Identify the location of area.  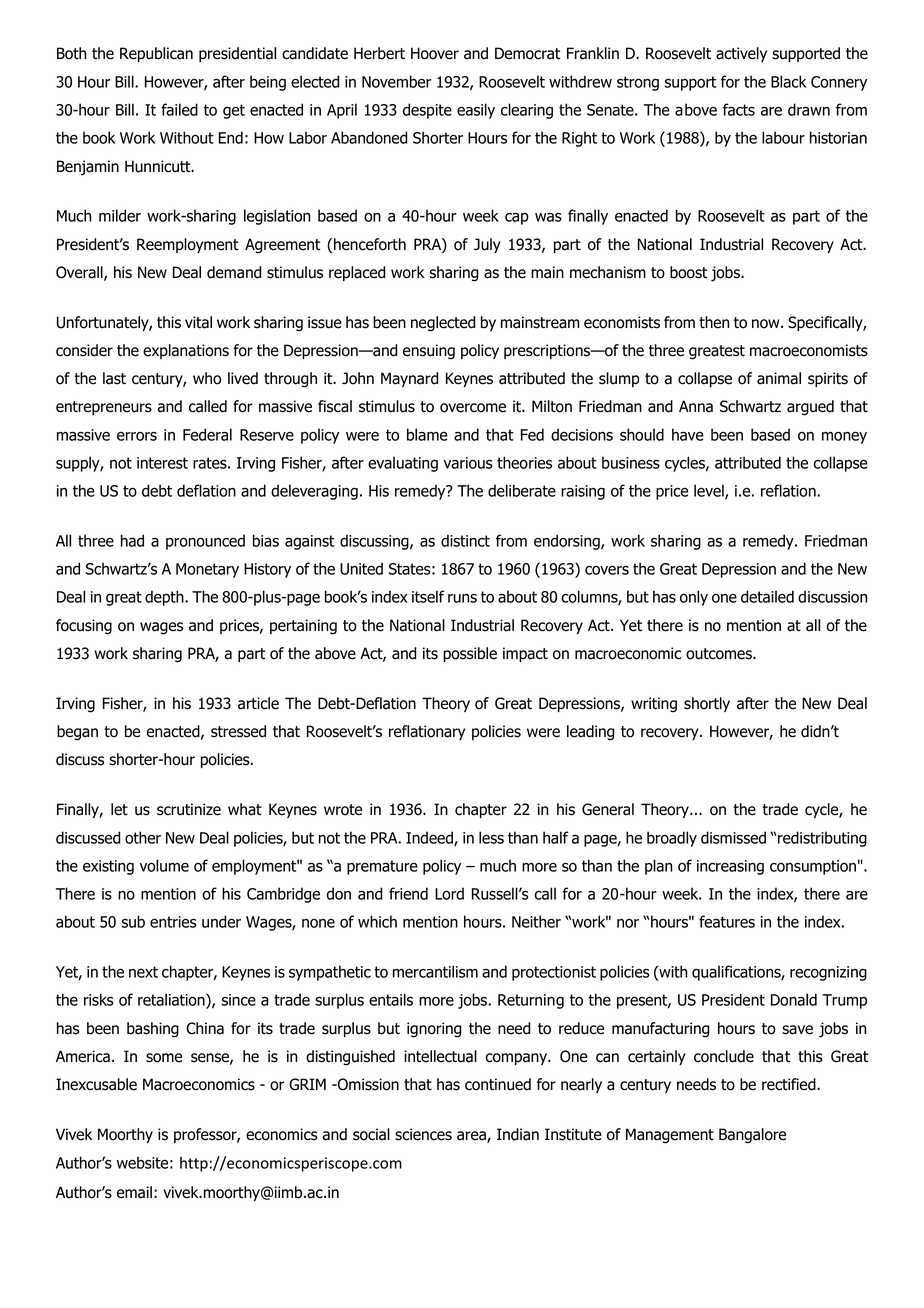
(472, 1137).
